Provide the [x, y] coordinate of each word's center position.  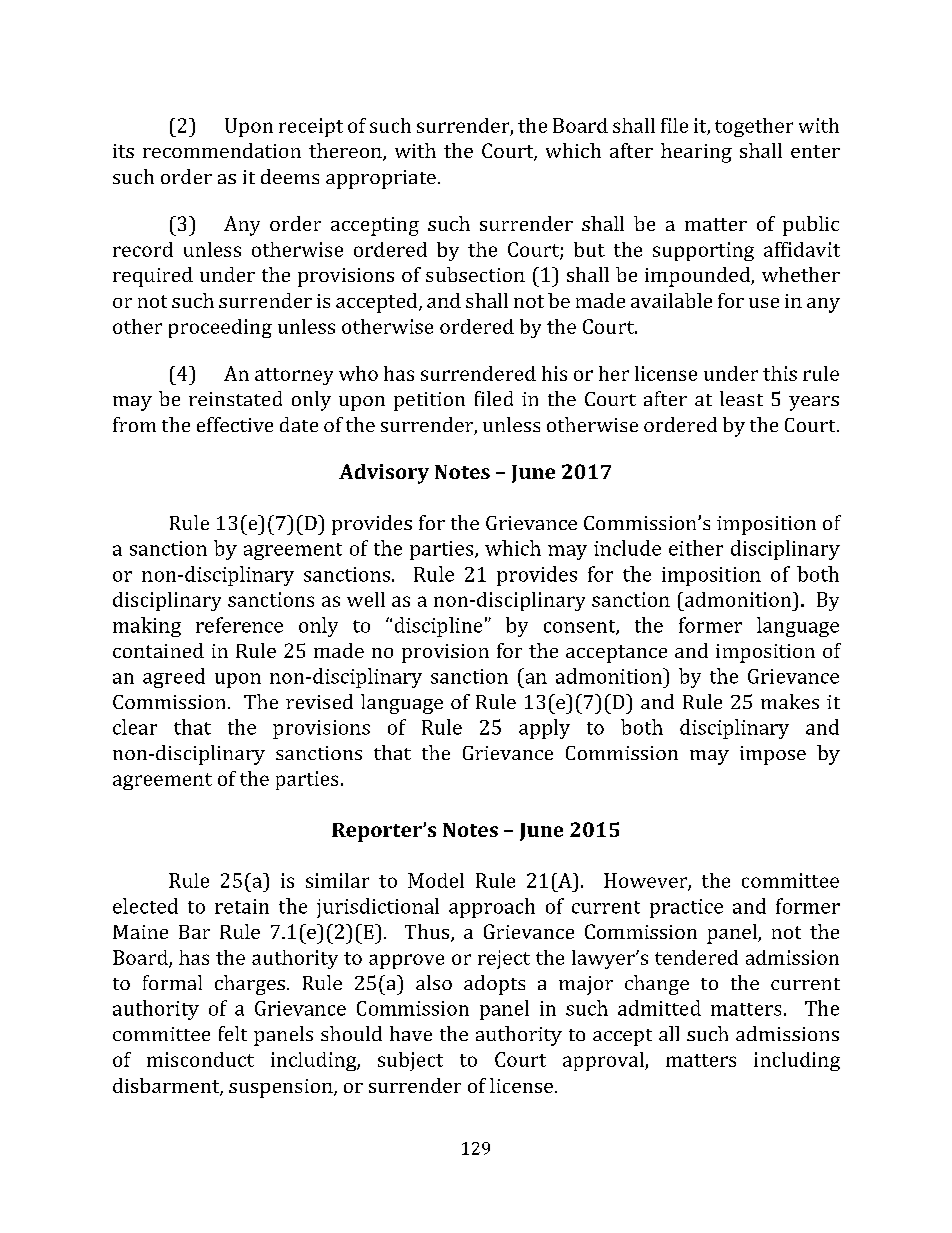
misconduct [200, 1059]
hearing [696, 153]
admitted [659, 1008]
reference [239, 625]
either [696, 548]
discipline [438, 627]
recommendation [222, 150]
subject [410, 1061]
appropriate [381, 179]
